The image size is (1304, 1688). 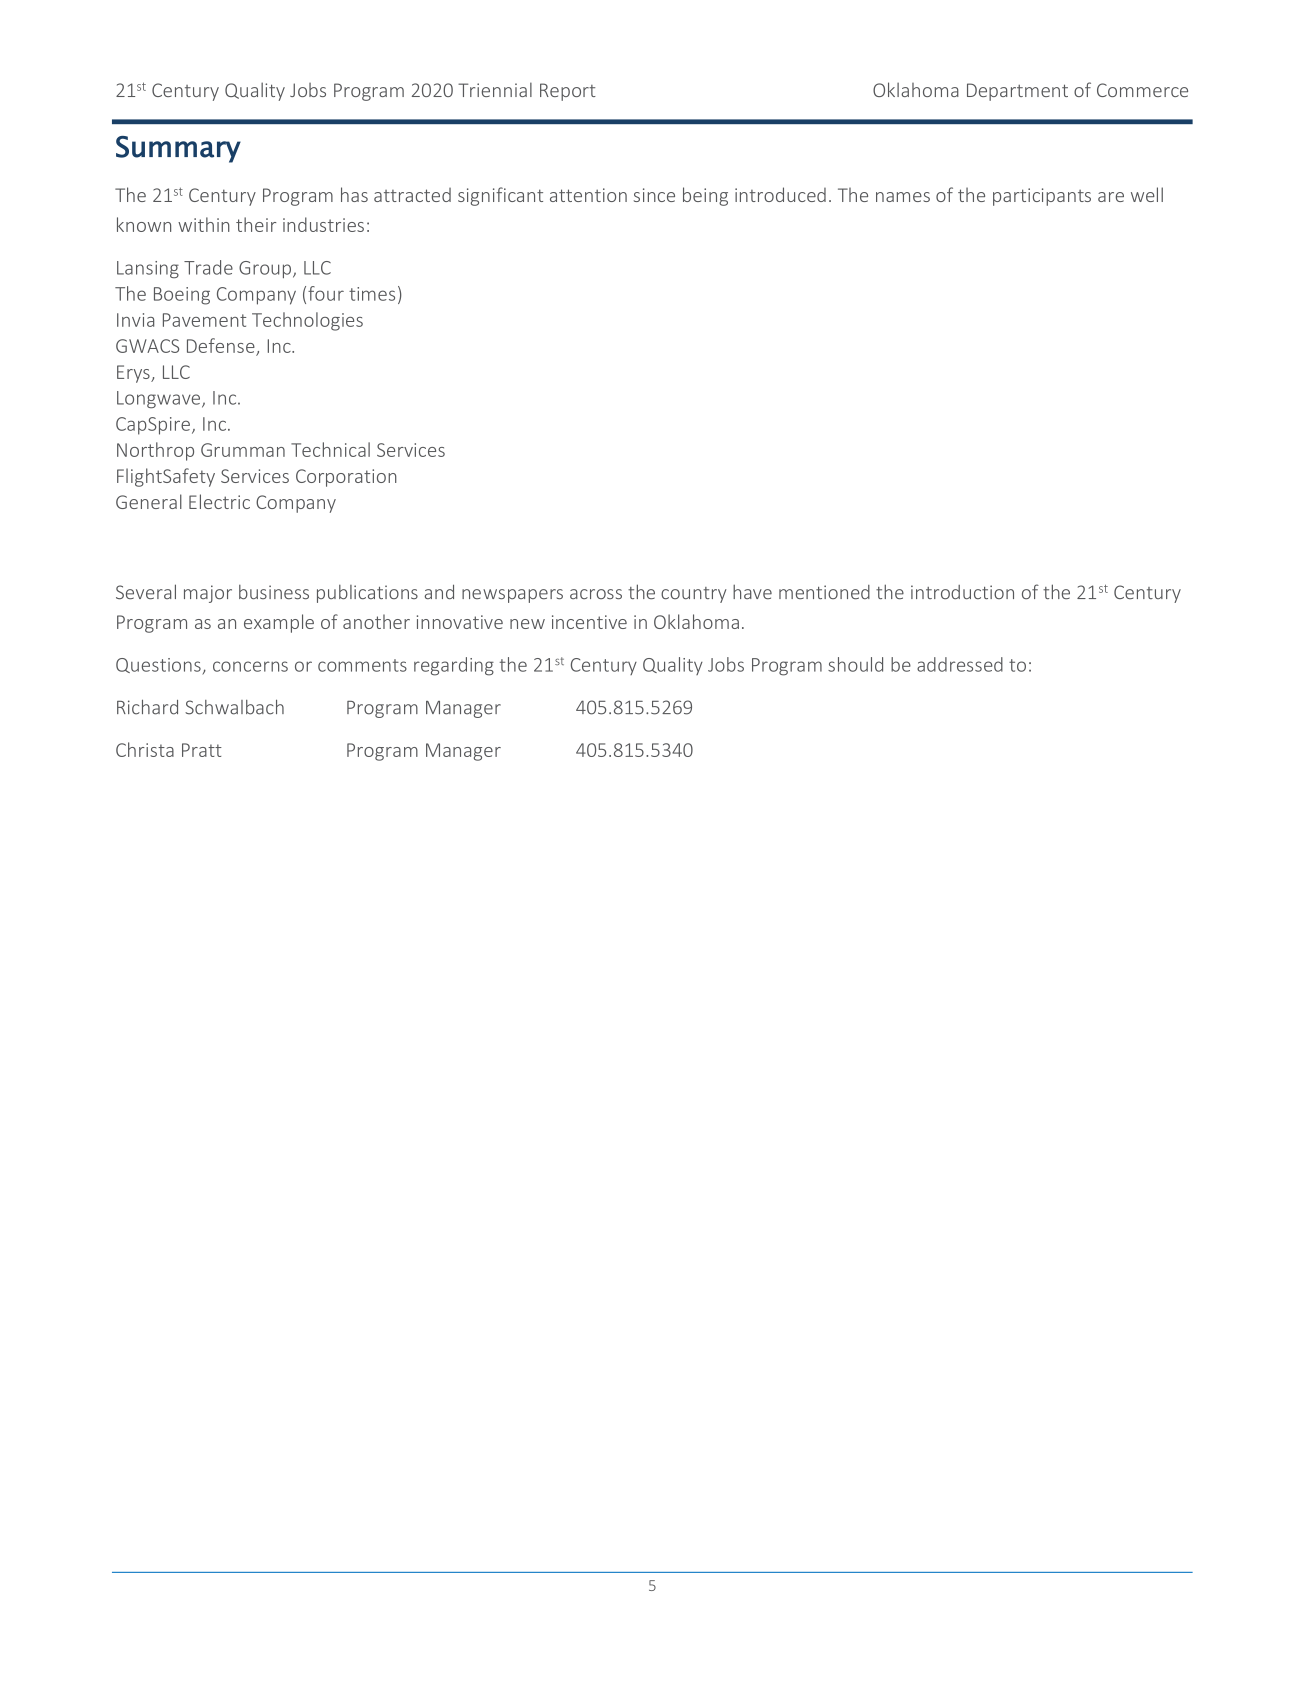 I want to click on times, so click(x=372, y=294).
